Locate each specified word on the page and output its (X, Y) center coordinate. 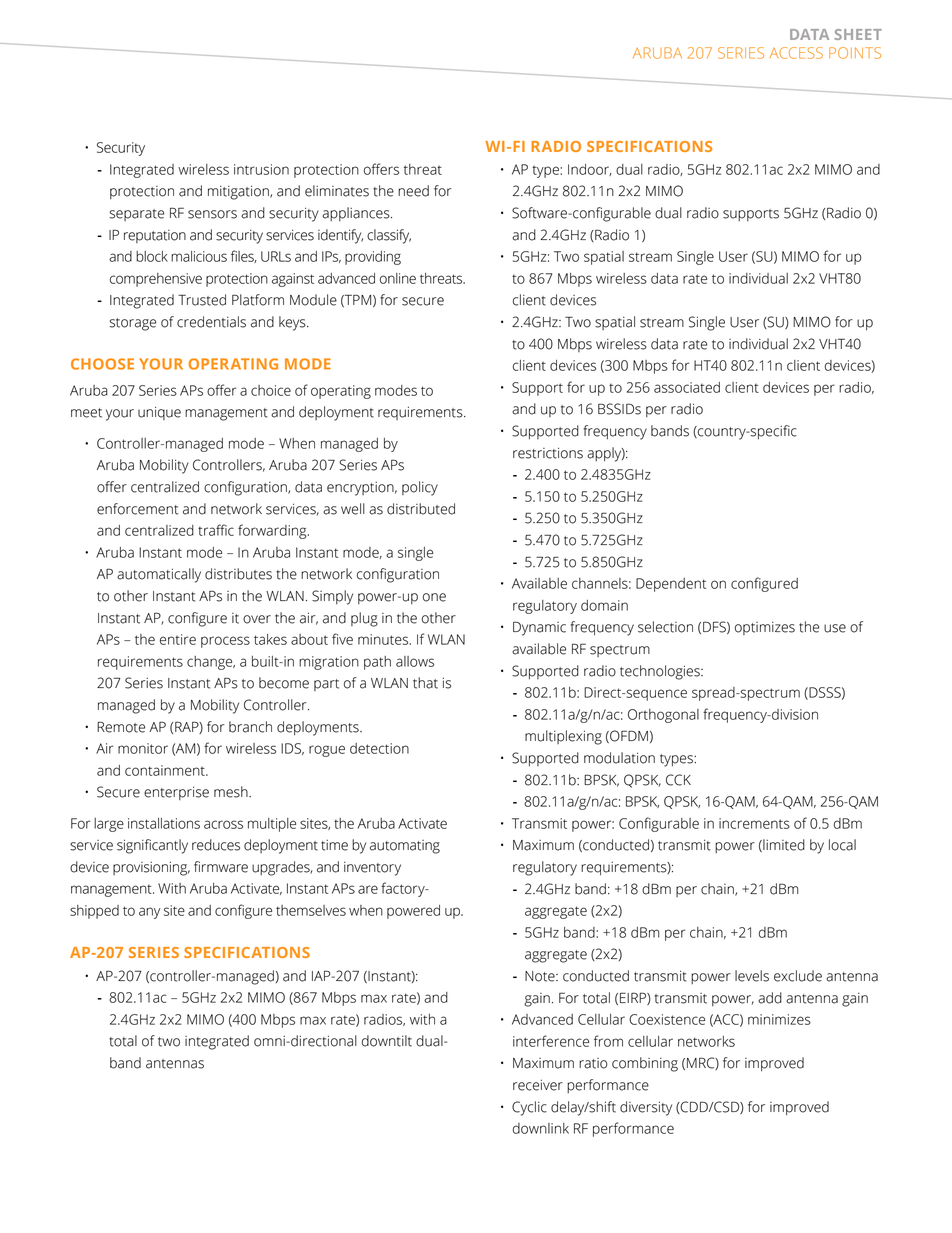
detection (379, 748)
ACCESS (796, 53)
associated (687, 387)
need (413, 191)
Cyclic (529, 1108)
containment (166, 770)
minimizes (779, 1019)
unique (159, 413)
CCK (678, 780)
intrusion (261, 169)
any (149, 913)
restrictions (548, 453)
